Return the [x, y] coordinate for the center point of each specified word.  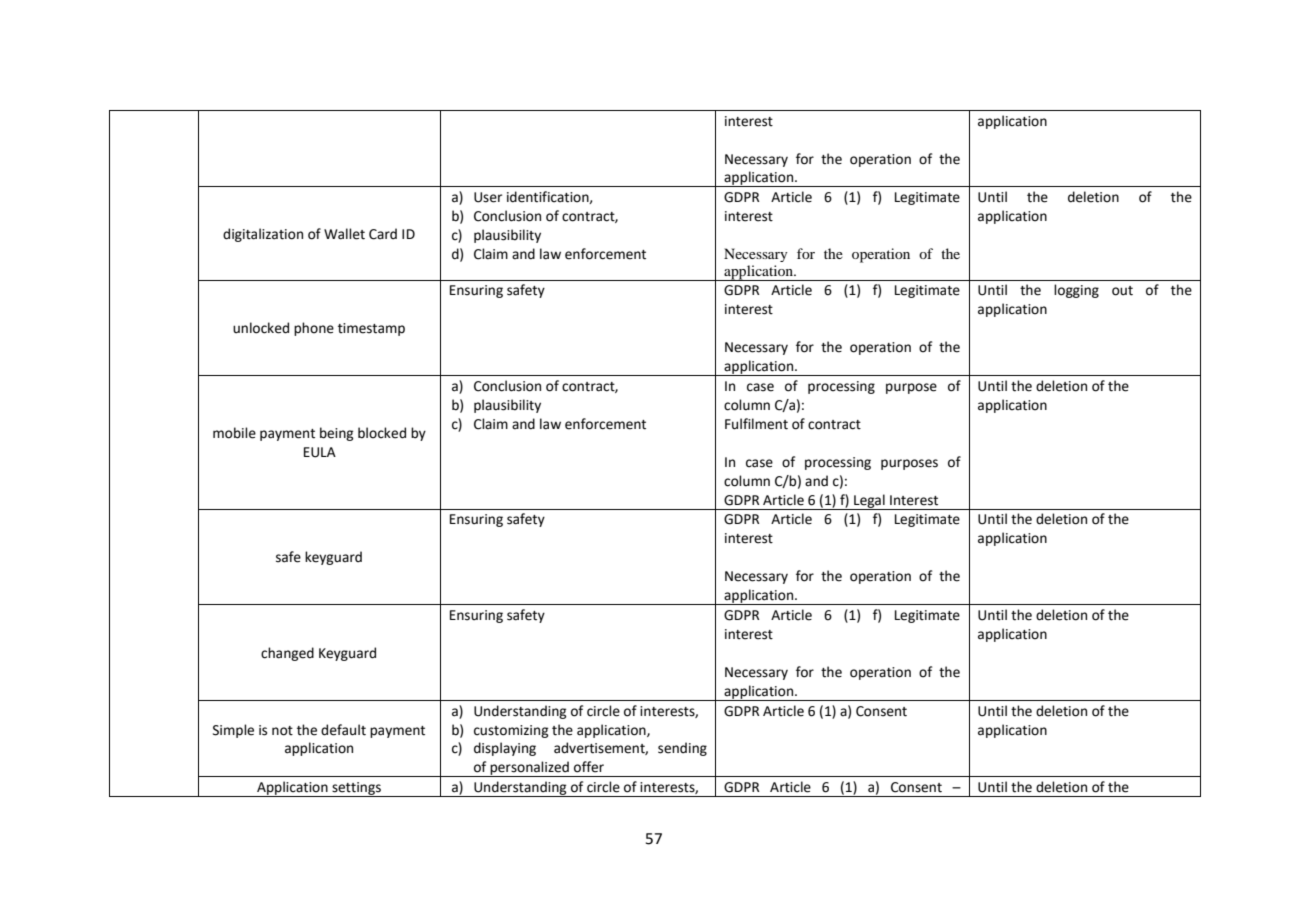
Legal [869, 502]
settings [356, 789]
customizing [511, 731]
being [337, 434]
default [343, 730]
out [1122, 291]
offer [589, 767]
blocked [382, 433]
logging [1076, 291]
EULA [320, 452]
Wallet [344, 234]
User [488, 197]
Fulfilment [756, 424]
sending [682, 749]
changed [287, 654]
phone [314, 329]
